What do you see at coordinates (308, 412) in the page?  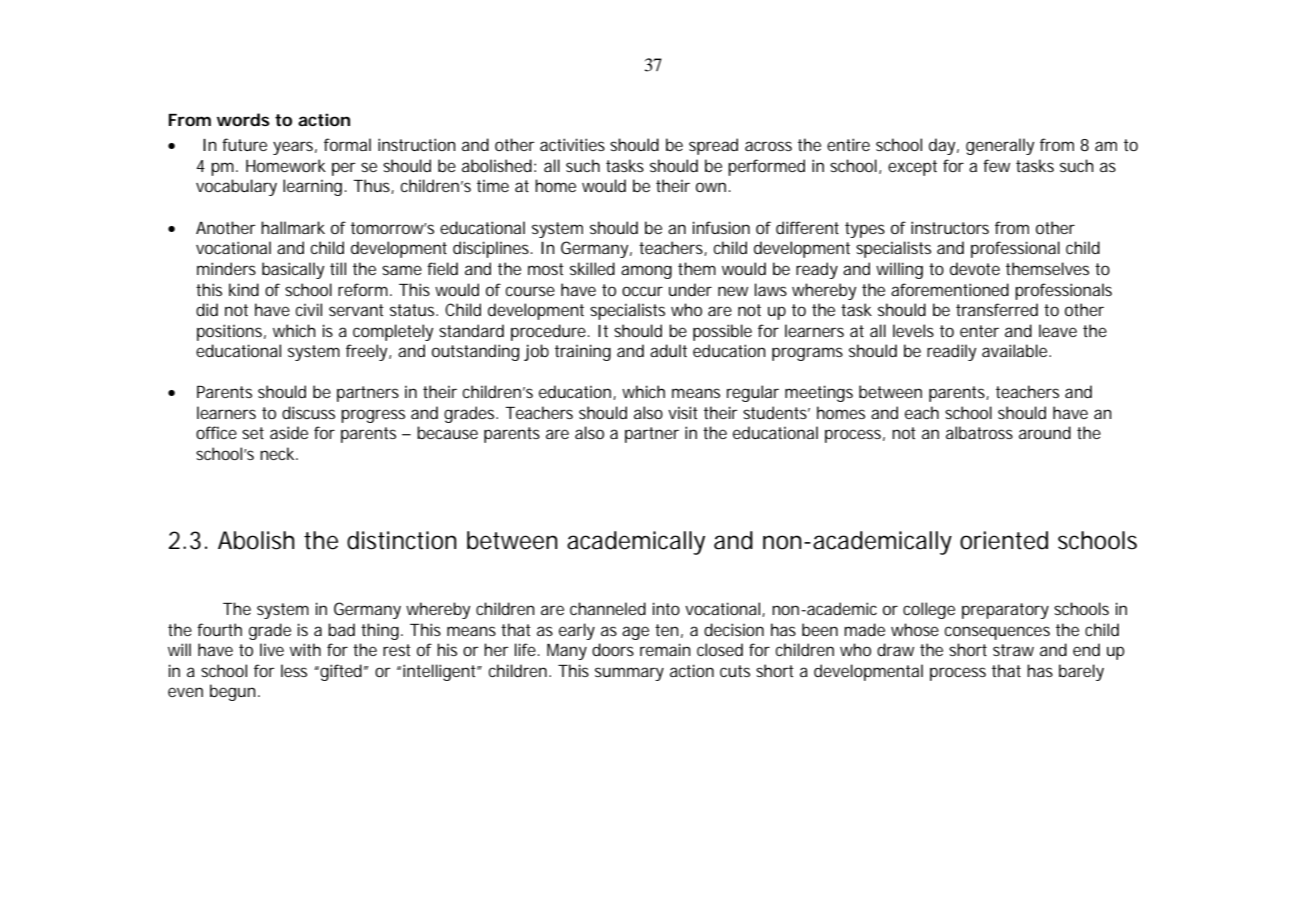 I see `discuss` at bounding box center [308, 412].
